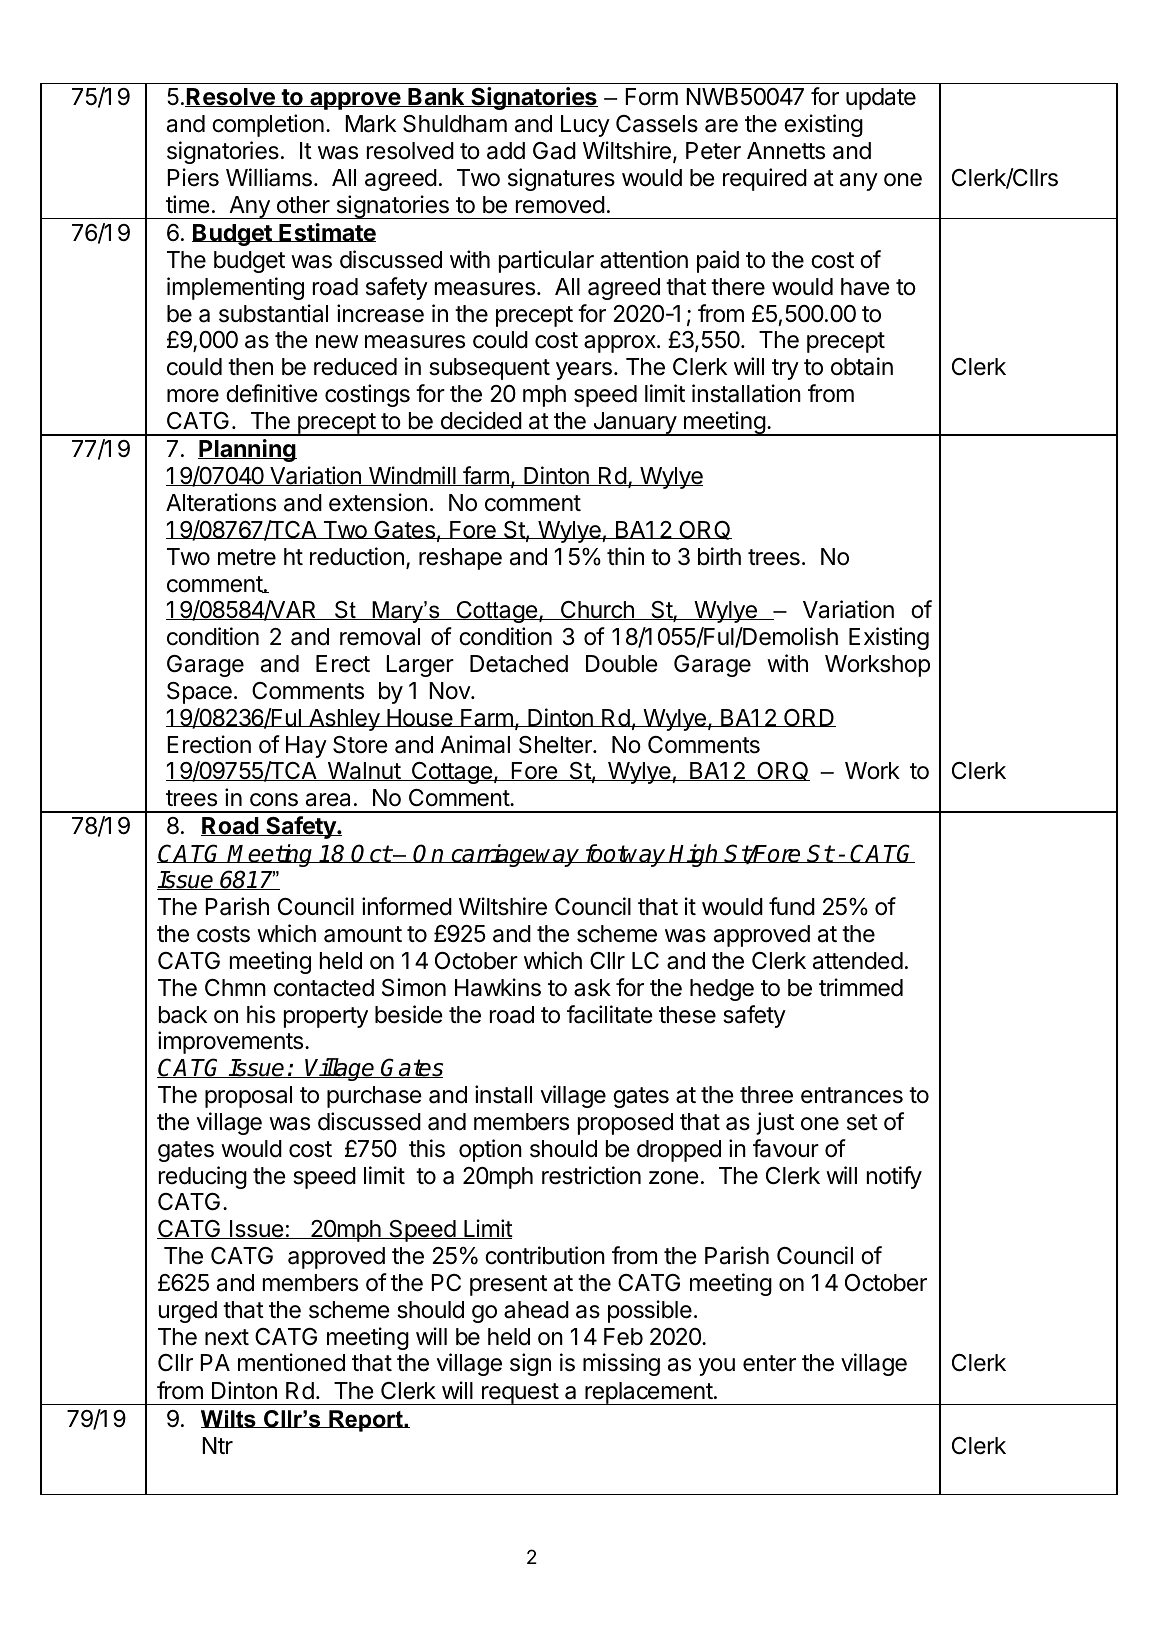  I want to click on ORD, so click(809, 718).
